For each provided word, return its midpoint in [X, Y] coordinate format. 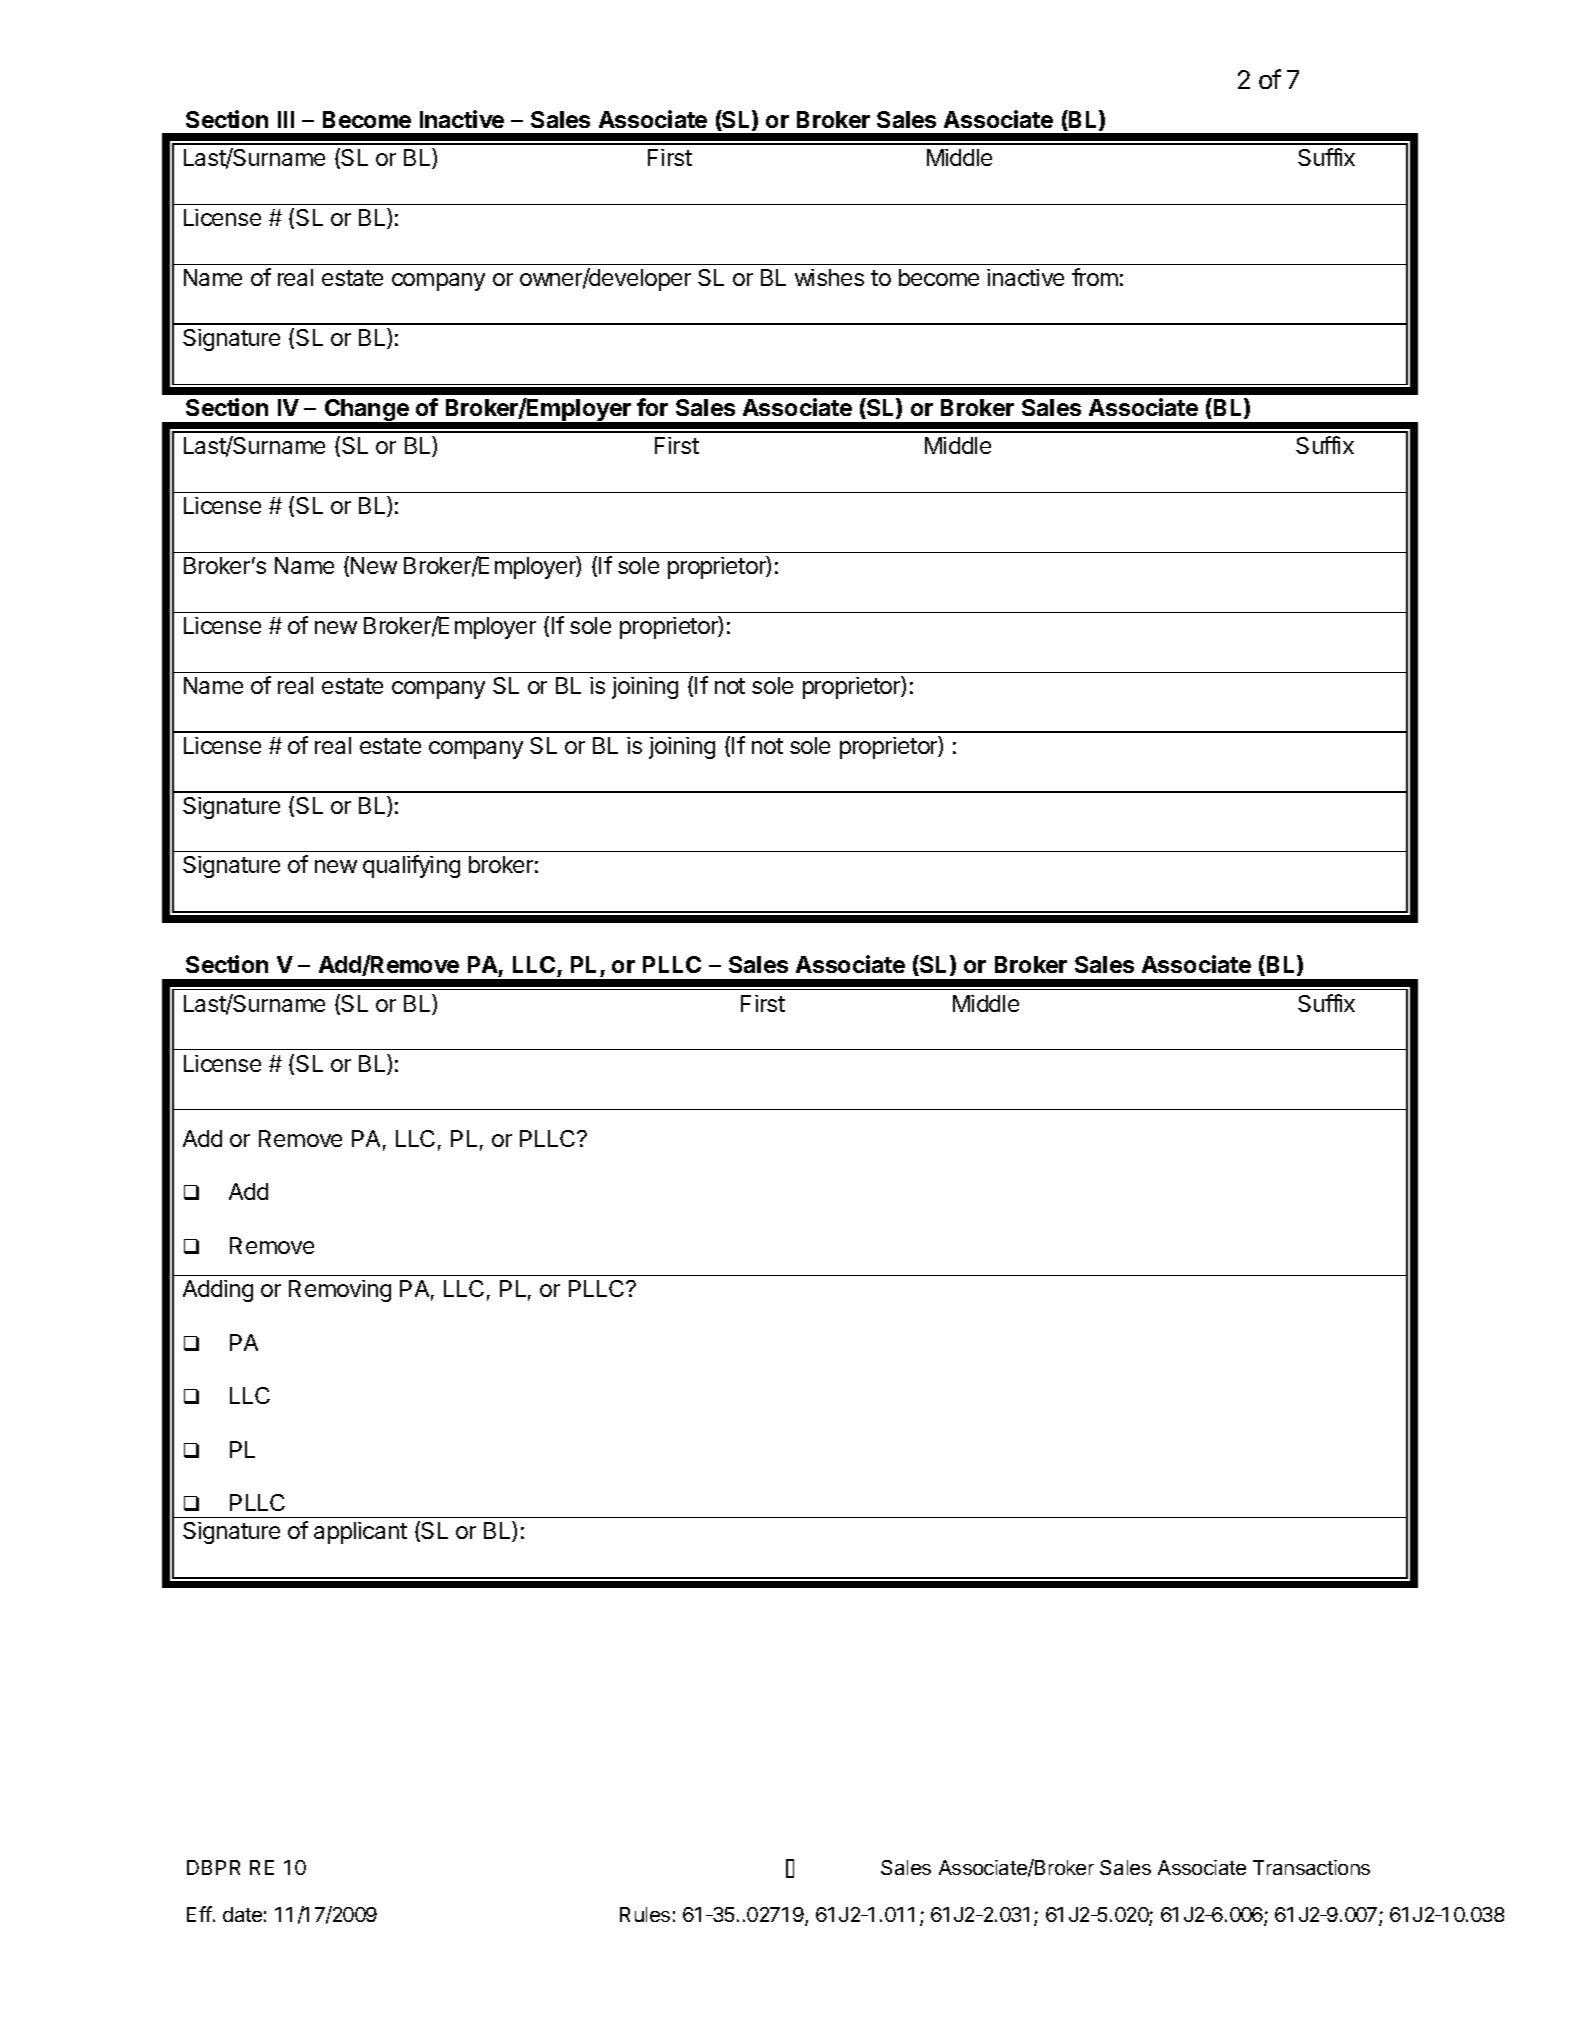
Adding [218, 1291]
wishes [829, 277]
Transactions [1311, 1867]
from [1095, 277]
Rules [645, 1914]
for [652, 407]
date [242, 1914]
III [286, 119]
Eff [199, 1914]
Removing [340, 1291]
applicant [360, 1533]
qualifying [411, 866]
